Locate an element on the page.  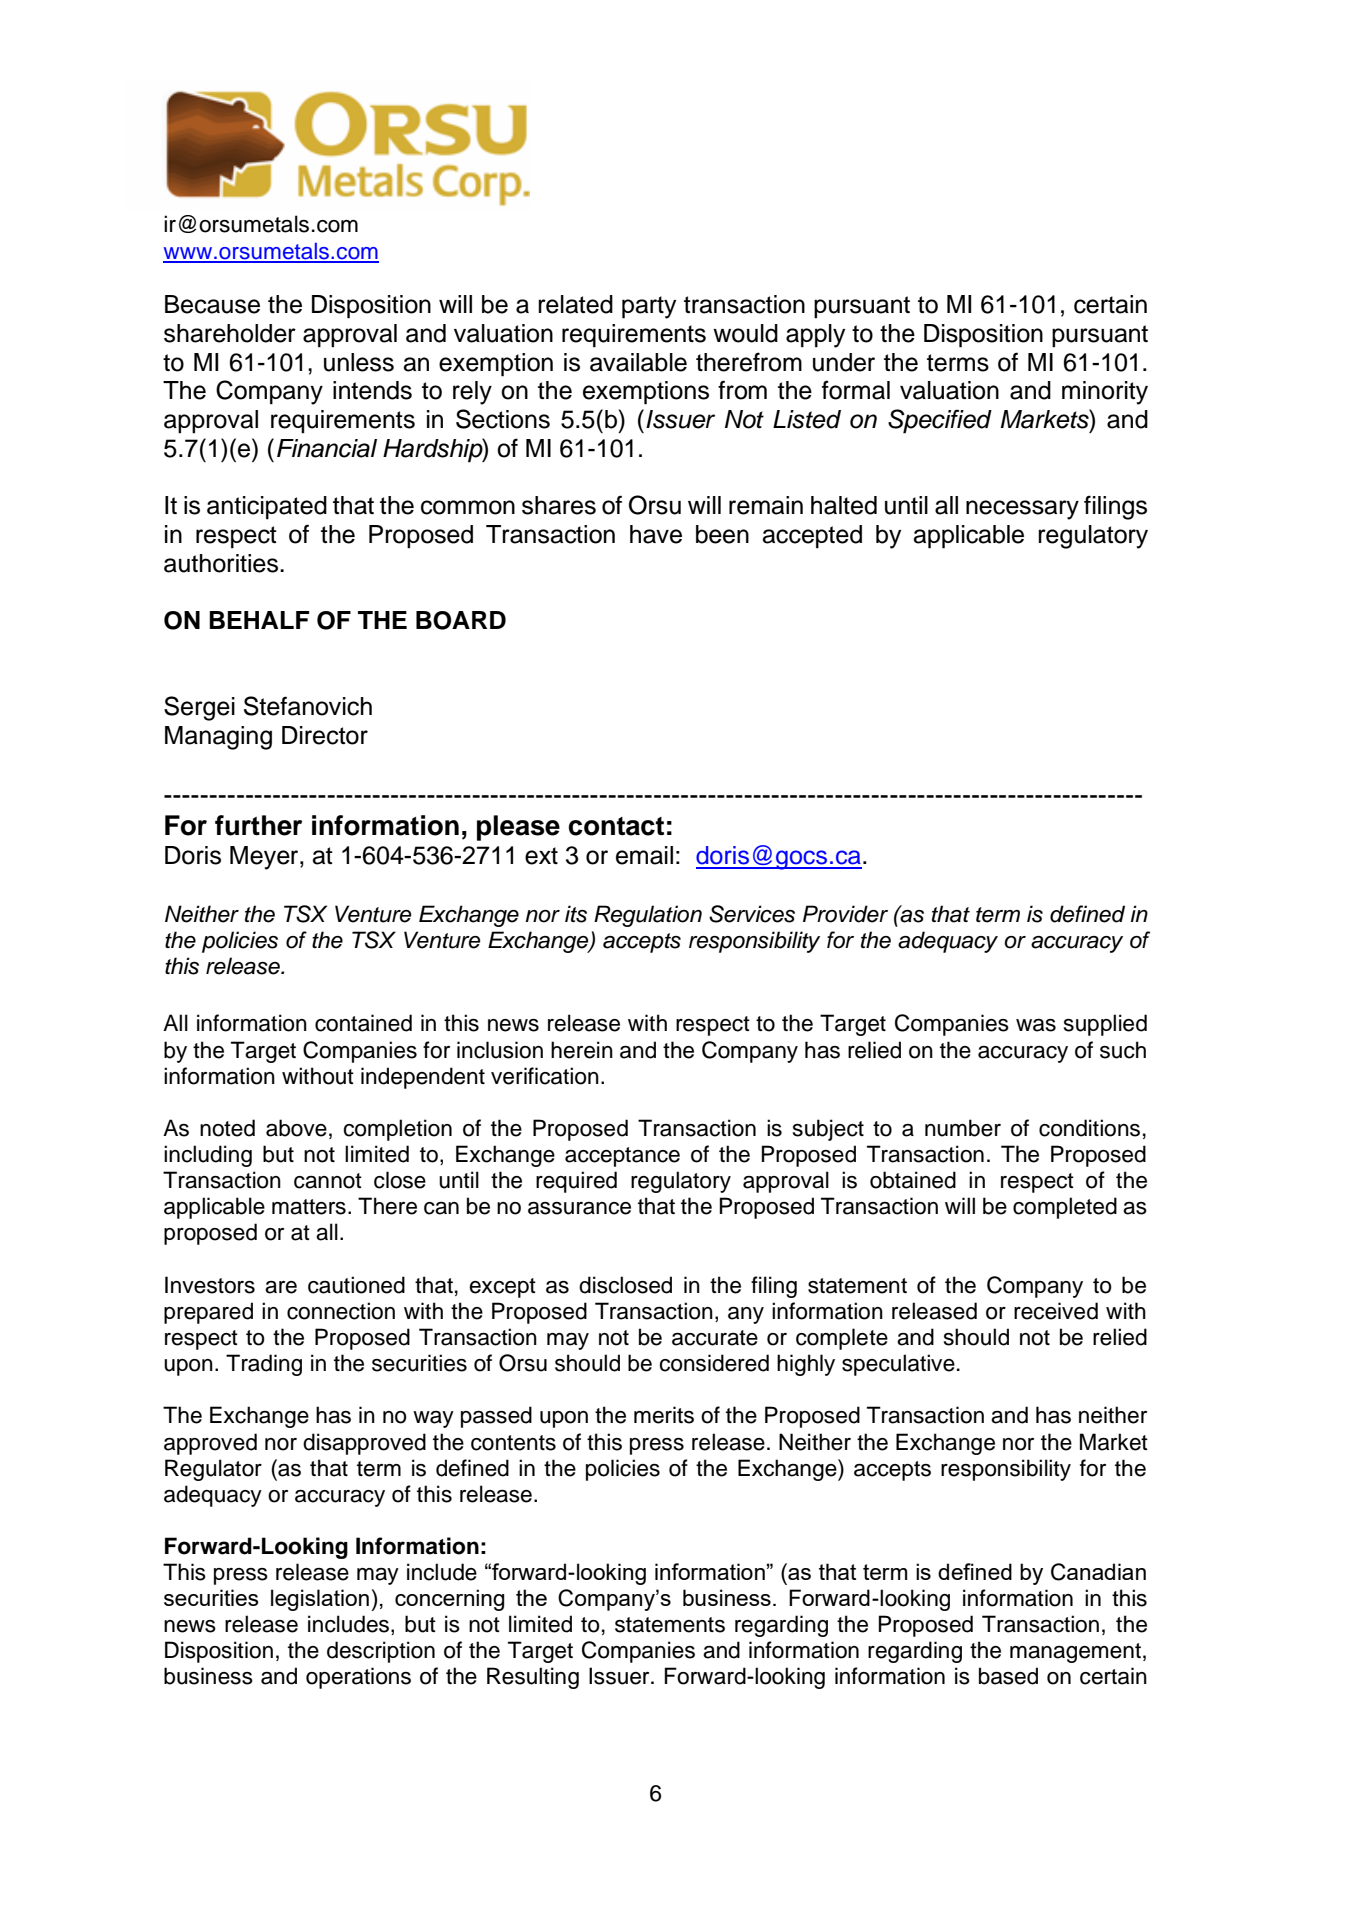
have is located at coordinates (656, 534).
